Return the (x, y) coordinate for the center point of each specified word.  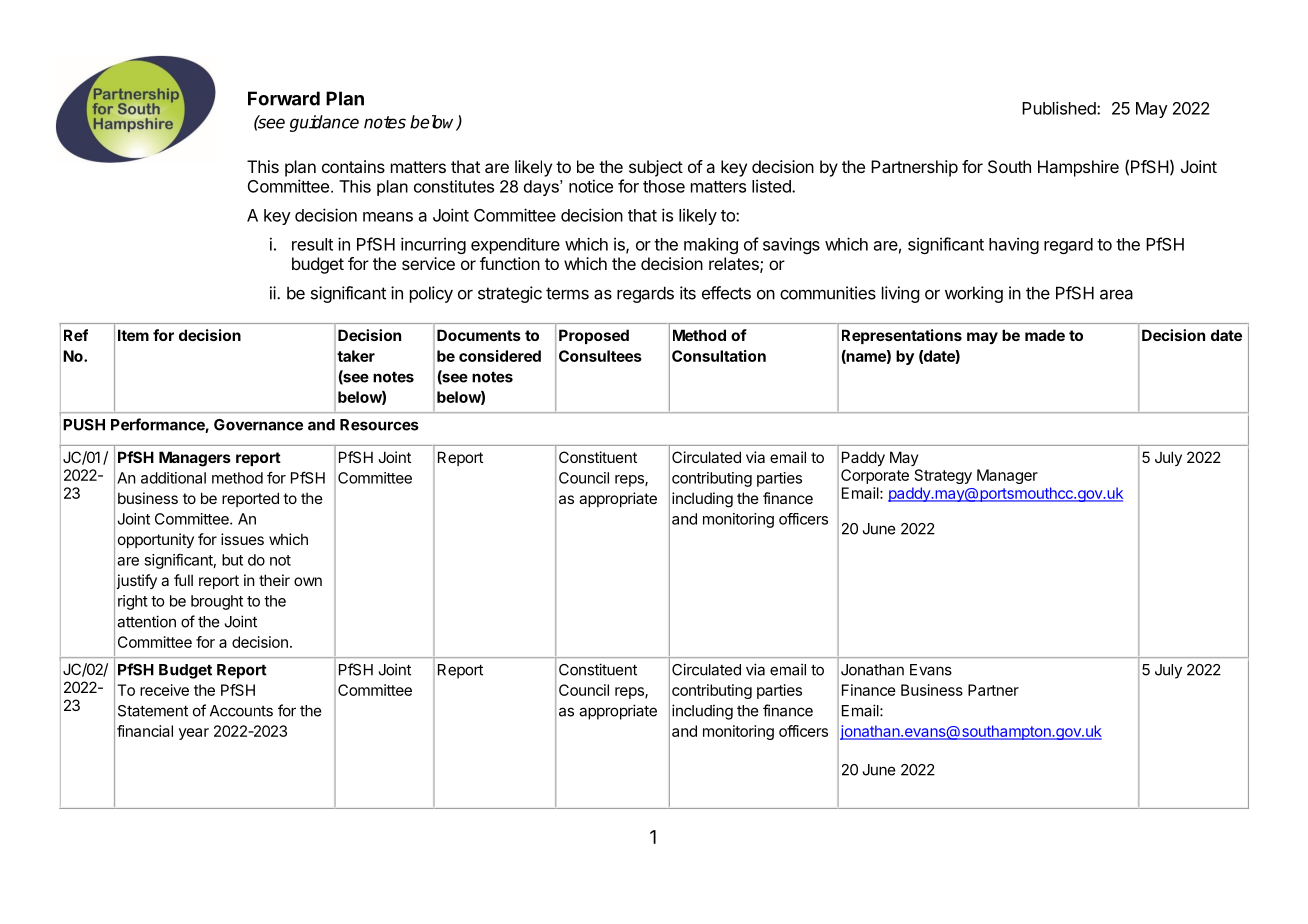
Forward (284, 98)
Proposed (594, 336)
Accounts (241, 711)
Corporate (875, 476)
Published (1060, 108)
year (194, 734)
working (974, 294)
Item (133, 335)
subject (656, 168)
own (308, 581)
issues (242, 539)
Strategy (943, 476)
